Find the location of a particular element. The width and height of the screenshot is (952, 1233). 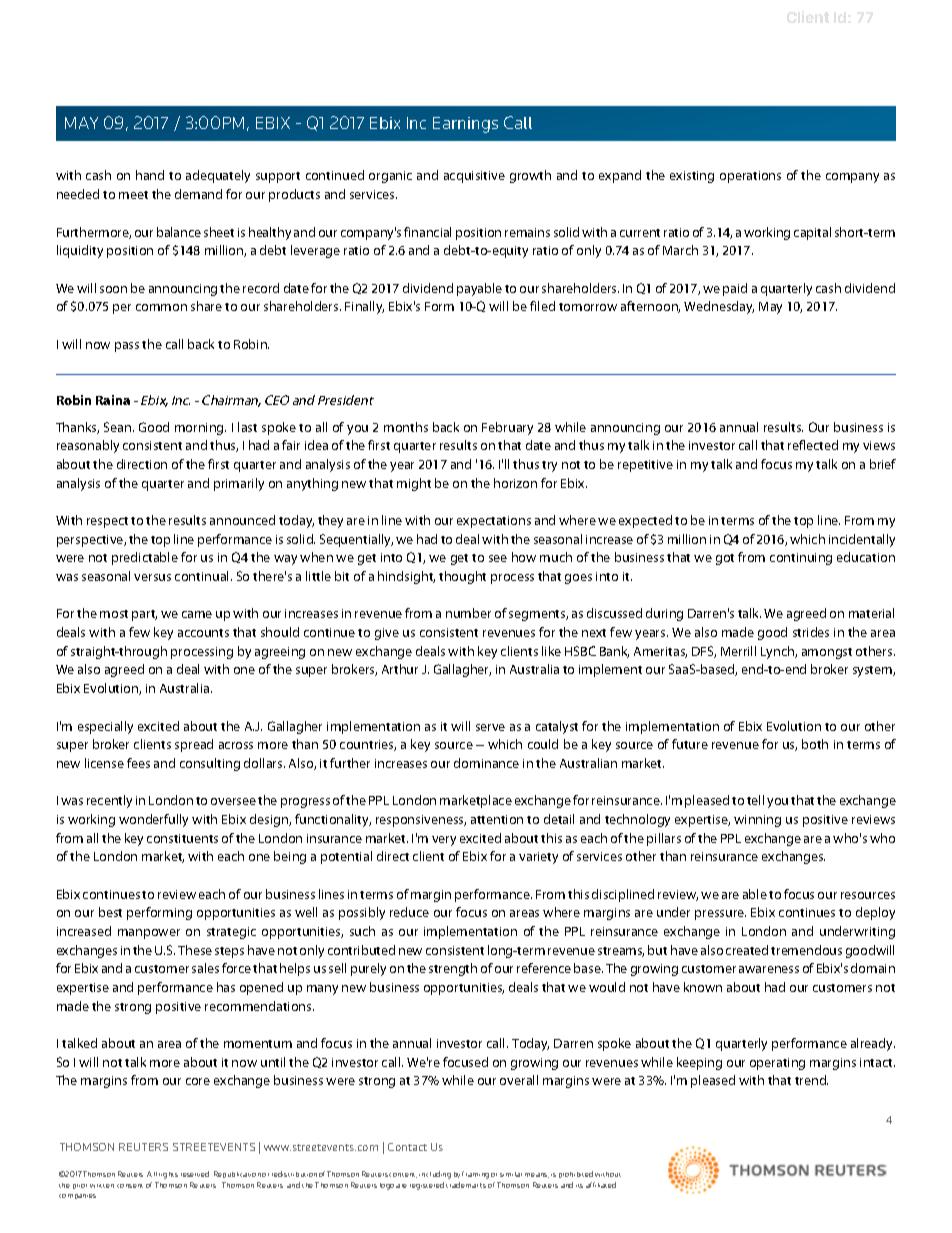

accounts is located at coordinates (203, 633).
